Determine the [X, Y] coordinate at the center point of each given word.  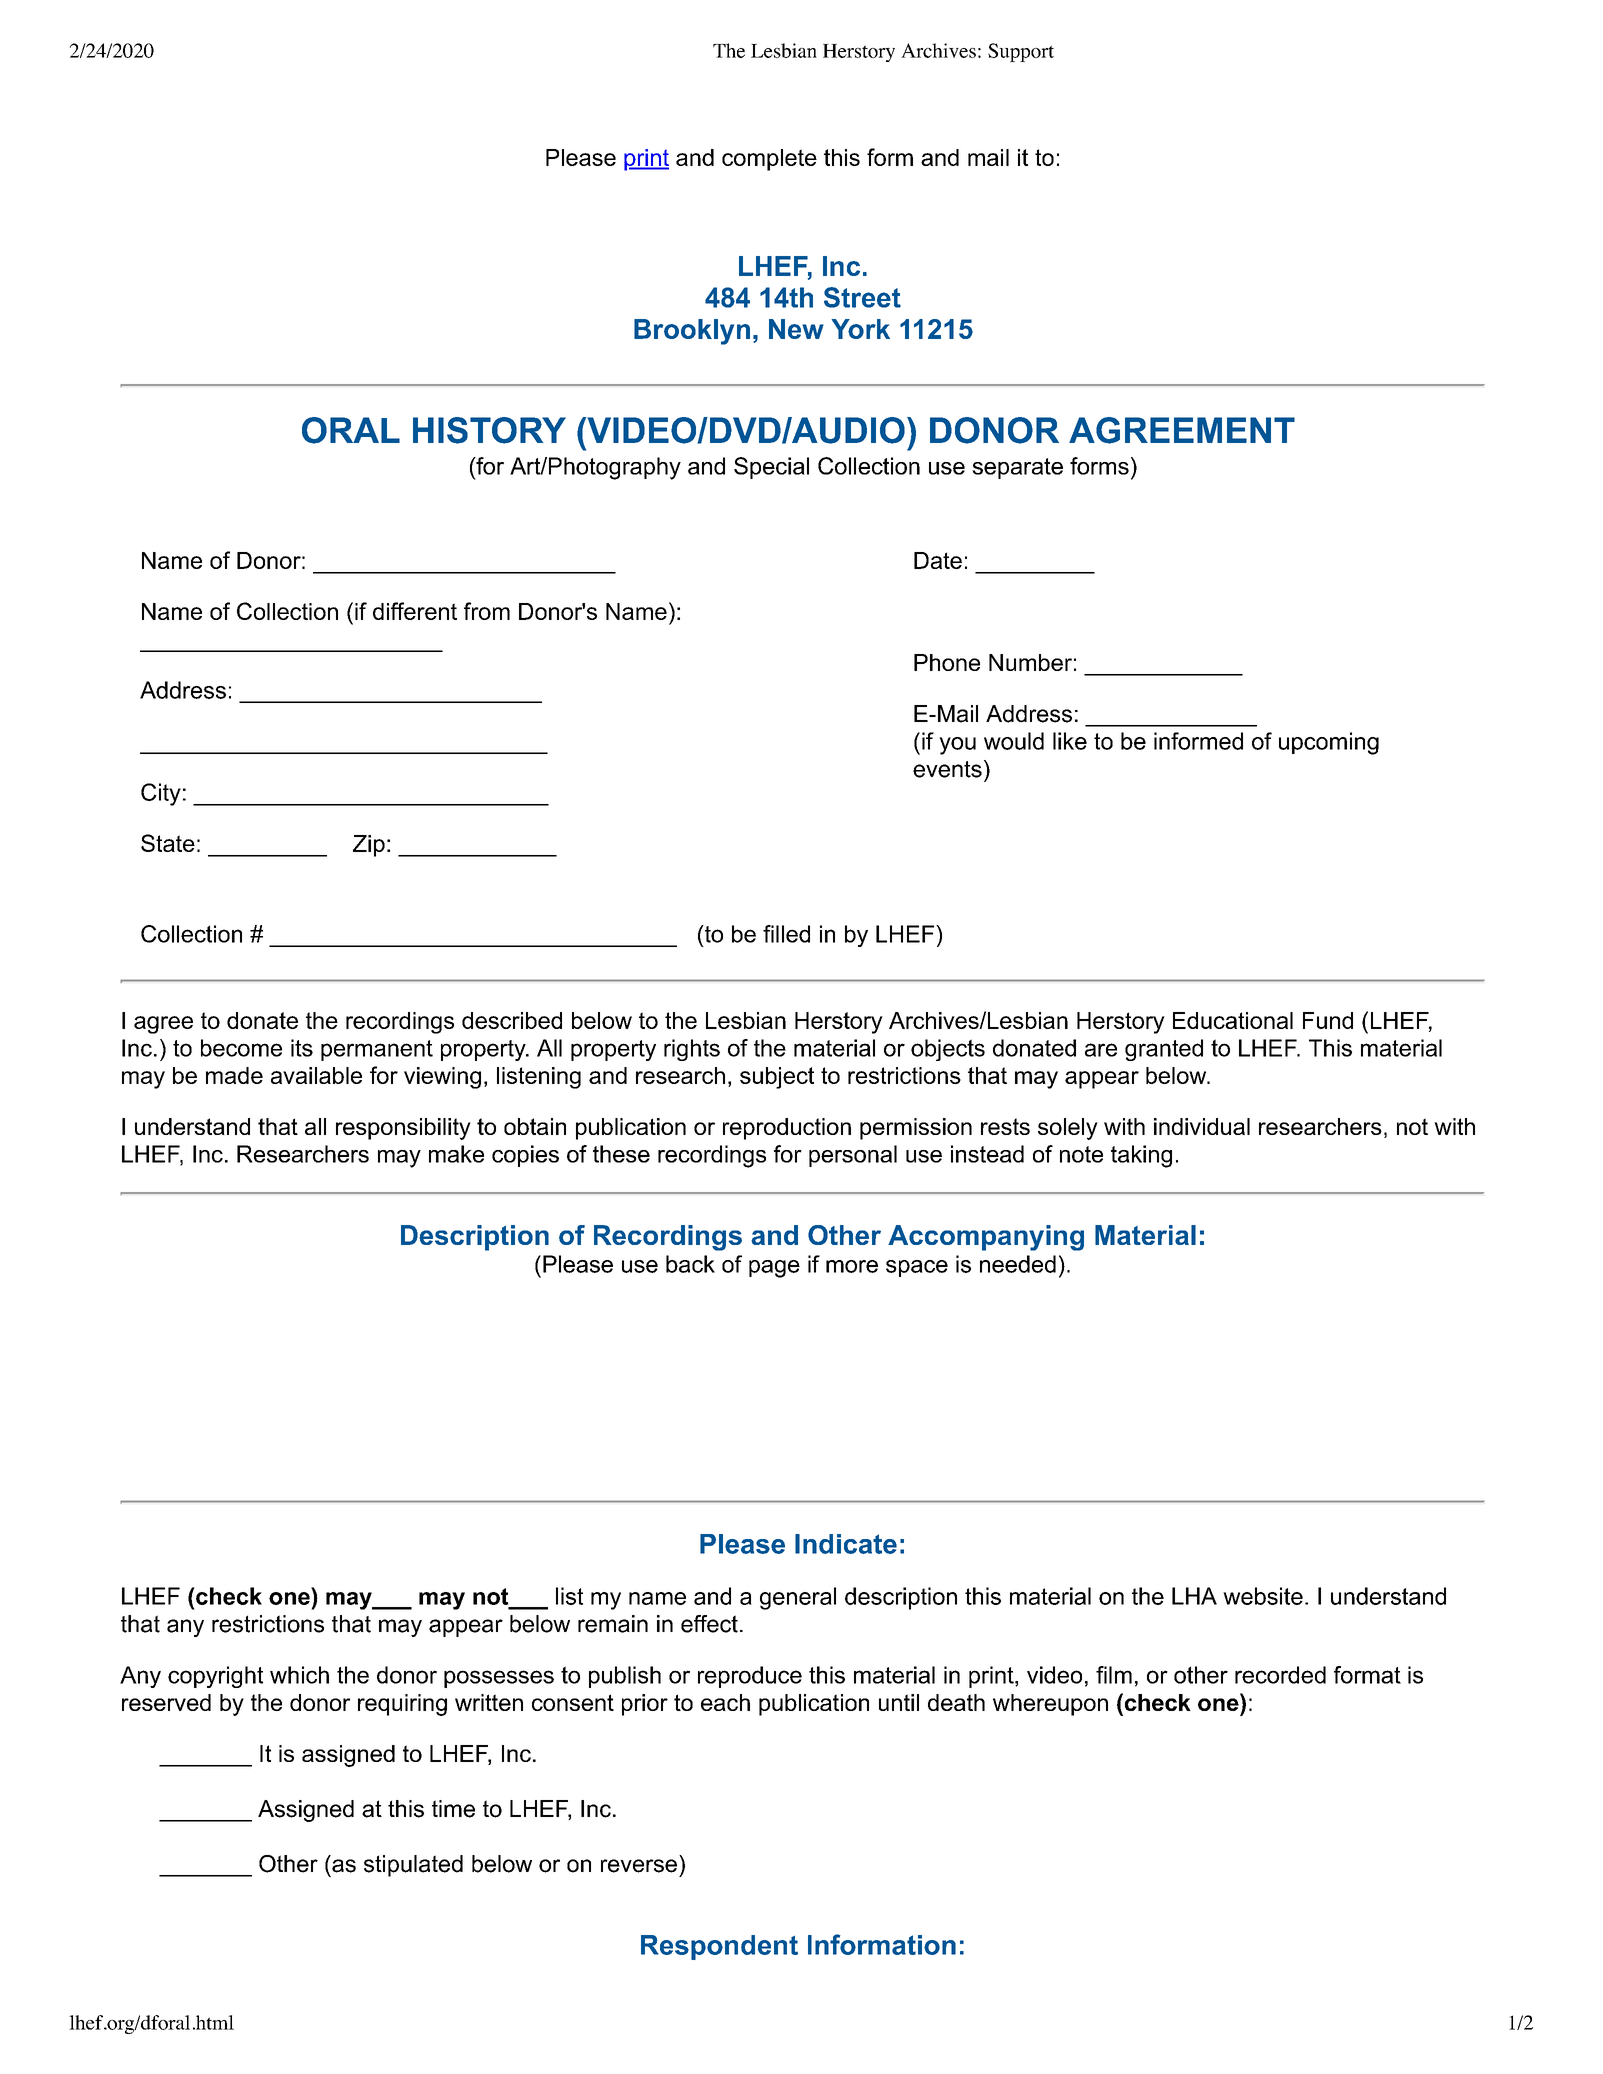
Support [1021, 52]
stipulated [413, 1866]
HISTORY [489, 430]
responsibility [403, 1129]
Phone [947, 662]
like [1070, 741]
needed [1018, 1264]
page [774, 1269]
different [415, 611]
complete [769, 160]
